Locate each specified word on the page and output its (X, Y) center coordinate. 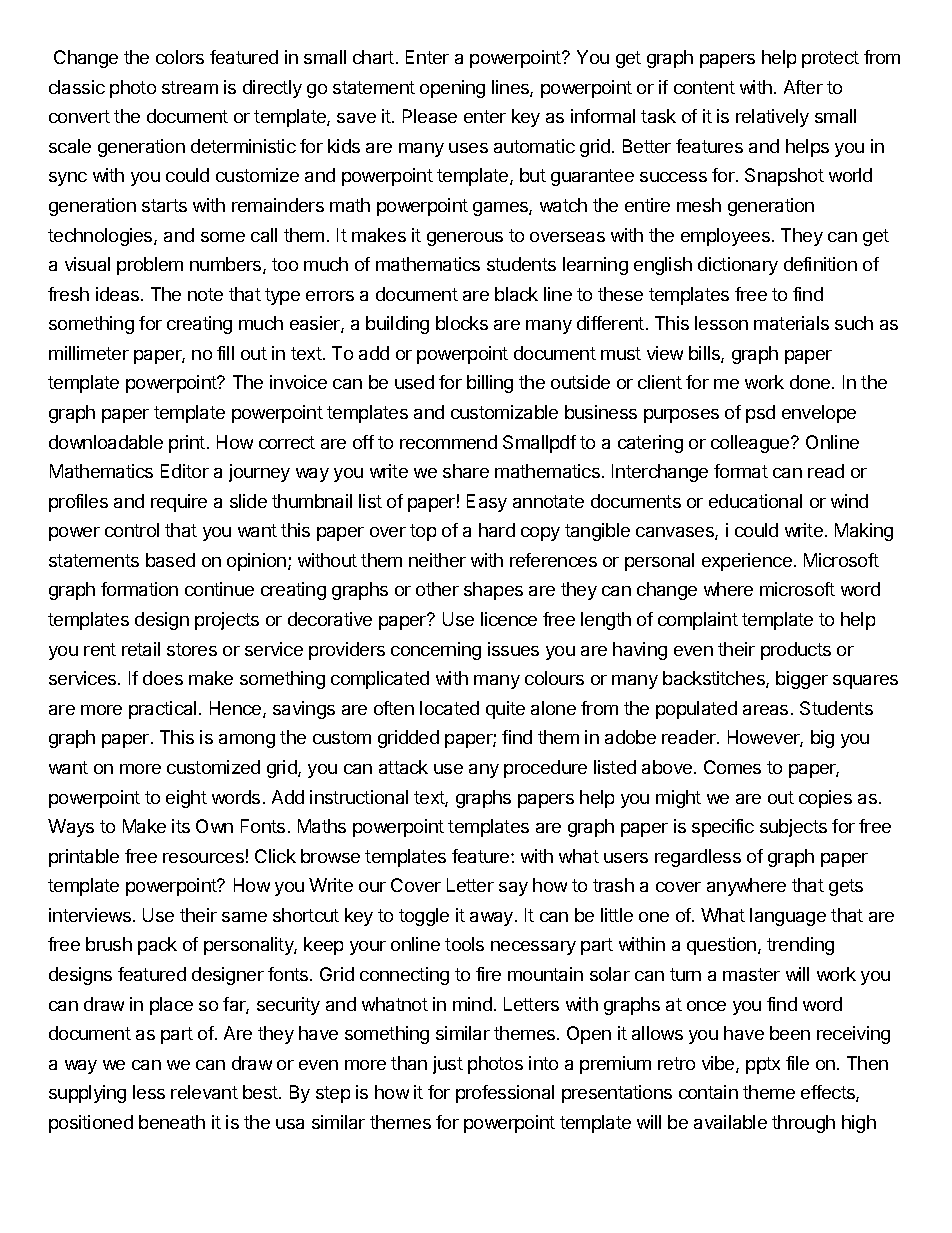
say (513, 889)
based (170, 560)
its (181, 826)
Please (430, 116)
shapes (493, 591)
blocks (462, 323)
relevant (204, 1092)
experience (747, 562)
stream (190, 87)
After (803, 87)
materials (791, 323)
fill (225, 353)
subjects (793, 828)
